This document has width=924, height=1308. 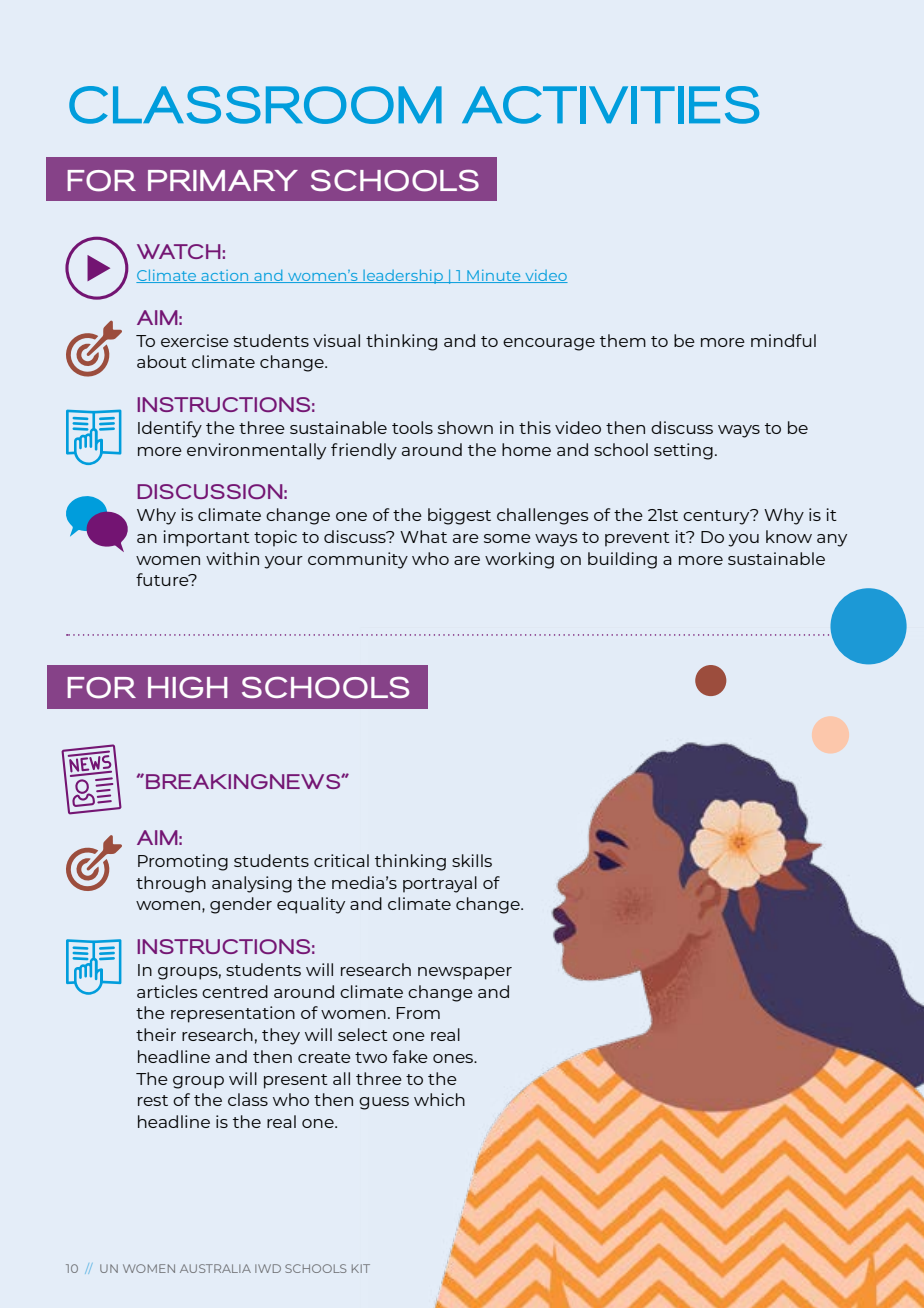 I want to click on skills, so click(x=472, y=860).
